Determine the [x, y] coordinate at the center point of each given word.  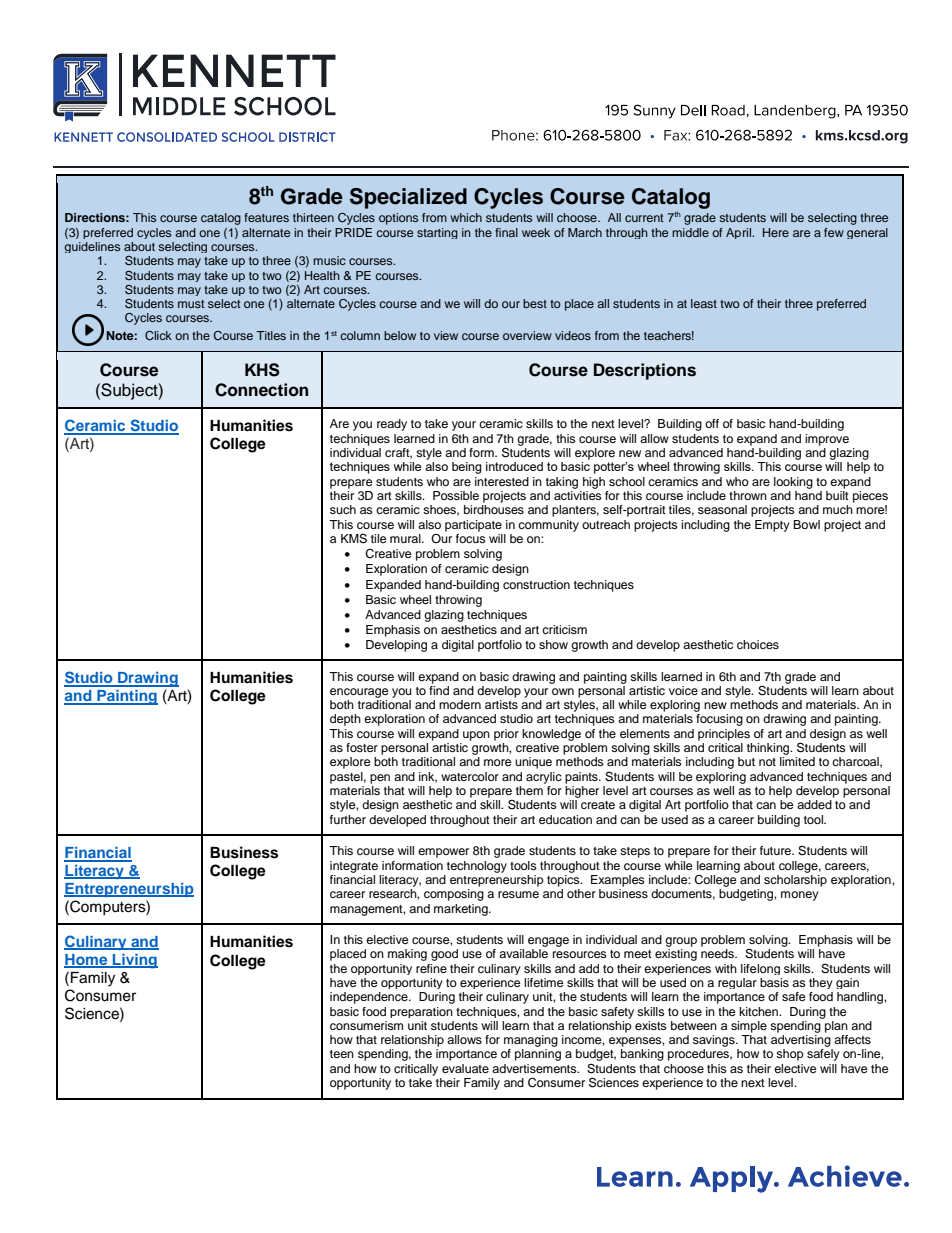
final [506, 232]
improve [827, 440]
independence [370, 998]
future [776, 850]
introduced [514, 466]
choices [758, 644]
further [348, 819]
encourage [359, 693]
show [553, 644]
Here [776, 232]
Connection [261, 390]
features [266, 217]
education [565, 819]
